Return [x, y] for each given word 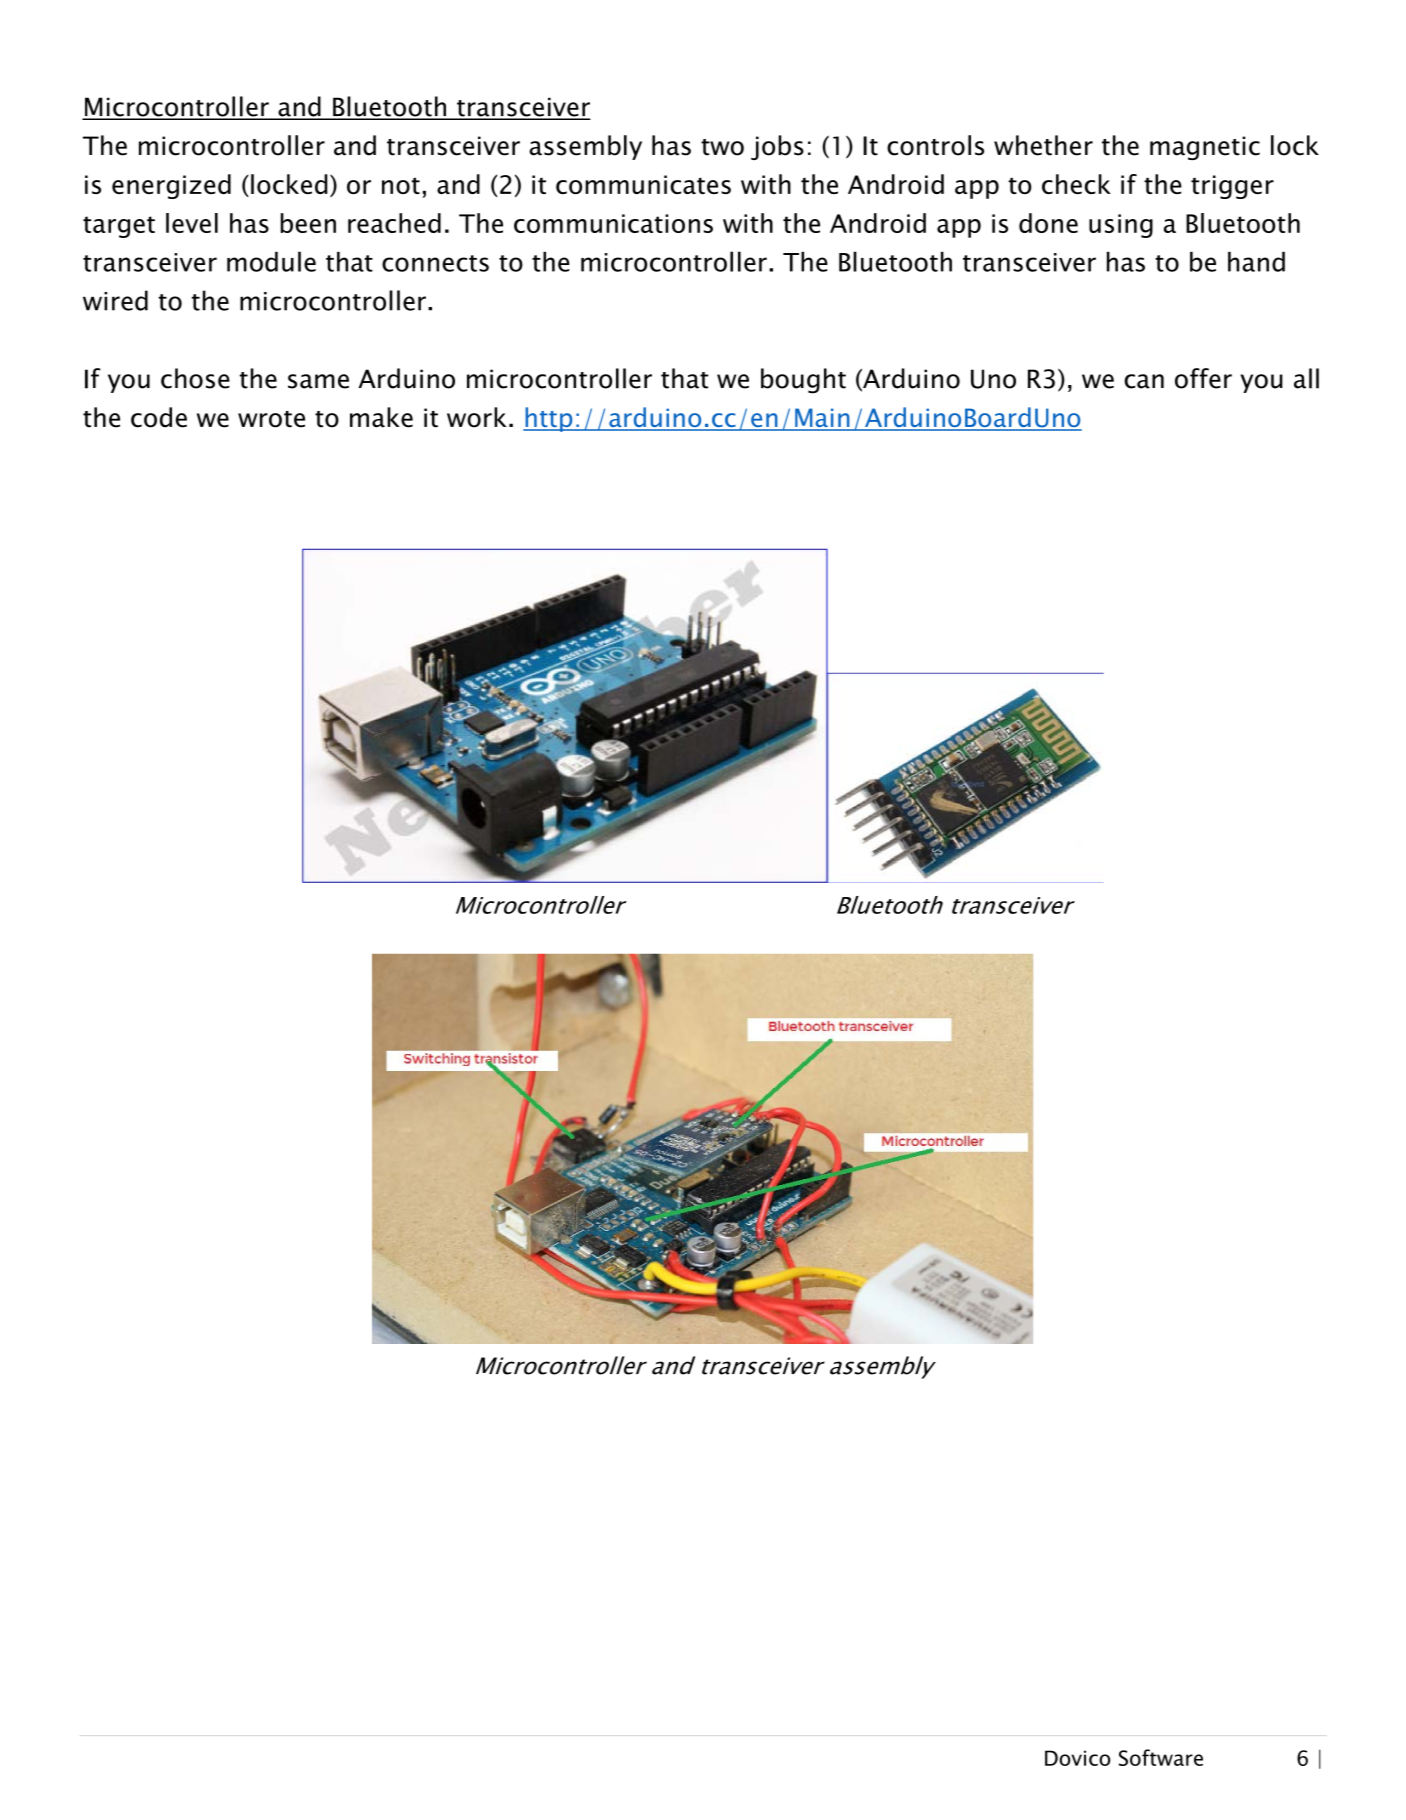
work [477, 417]
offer [1203, 378]
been [308, 223]
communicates [643, 184]
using [1121, 226]
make [381, 417]
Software [1161, 1757]
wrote [271, 419]
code [159, 417]
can [1144, 381]
